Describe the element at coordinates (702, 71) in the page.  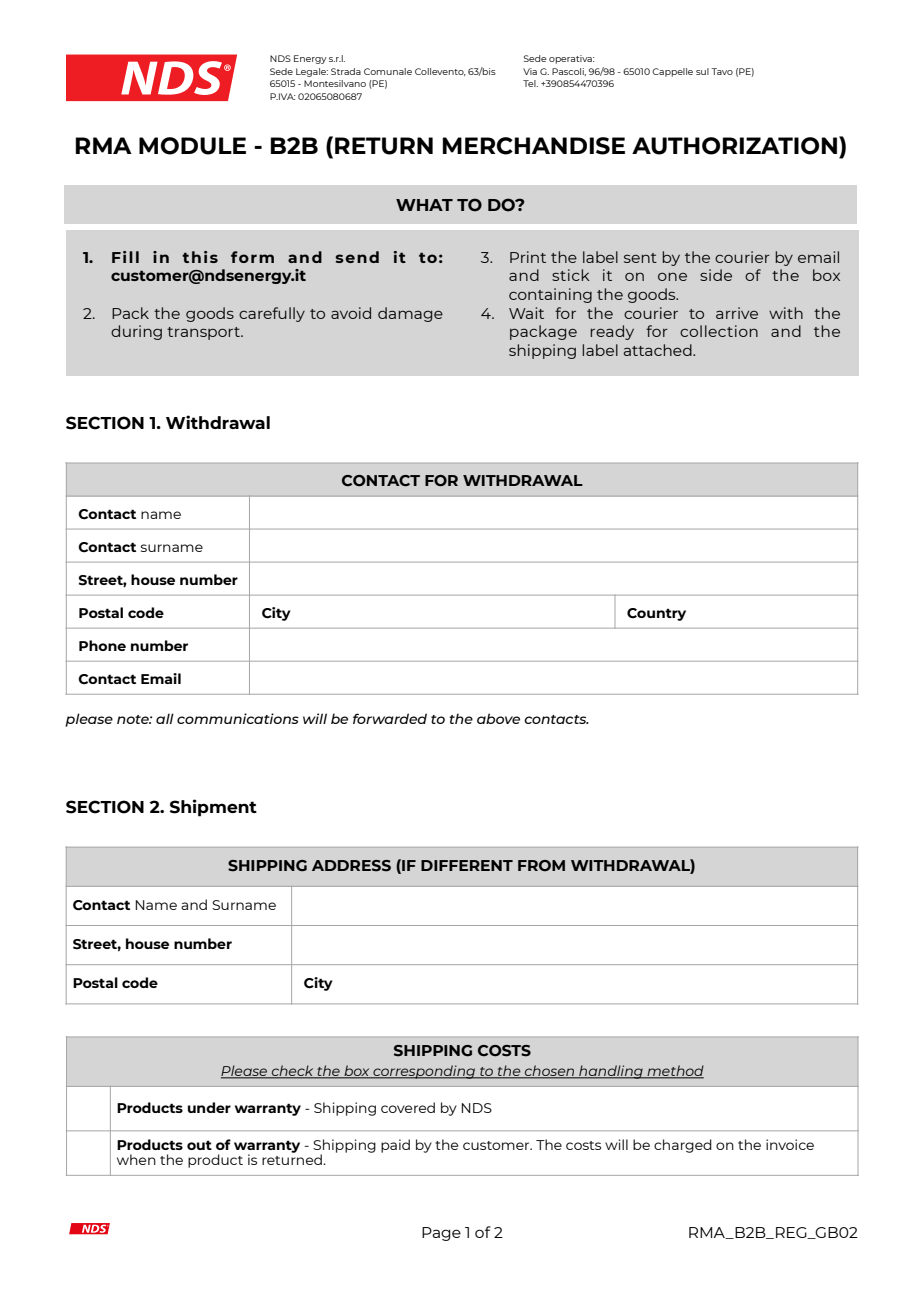
I see `sul` at that location.
